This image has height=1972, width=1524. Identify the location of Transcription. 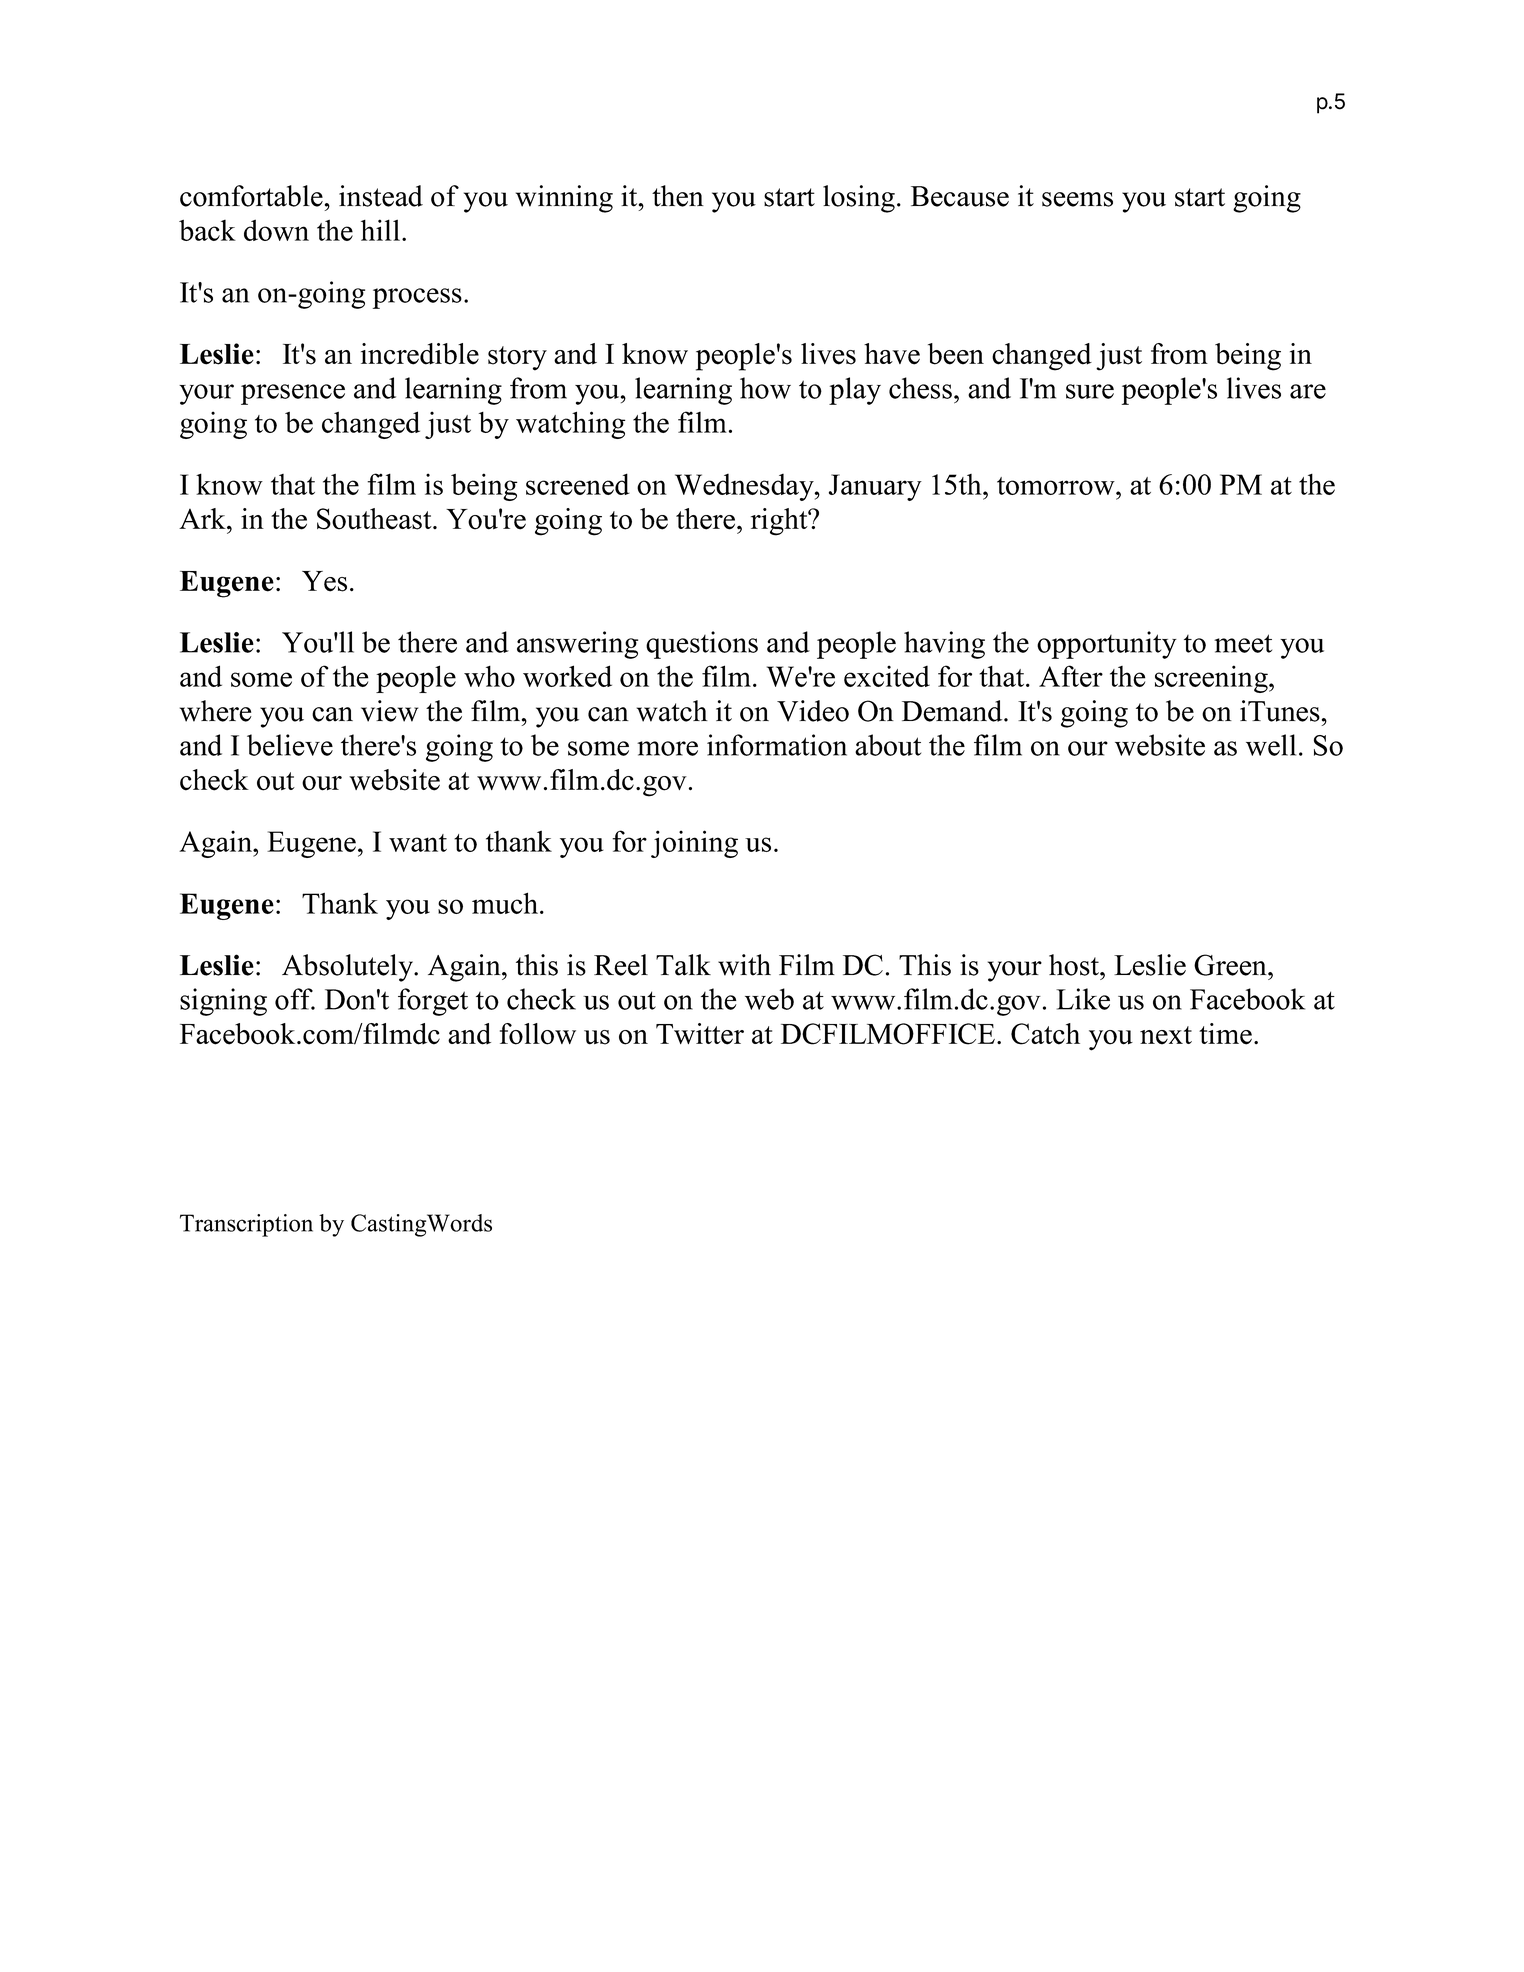
(246, 1225).
